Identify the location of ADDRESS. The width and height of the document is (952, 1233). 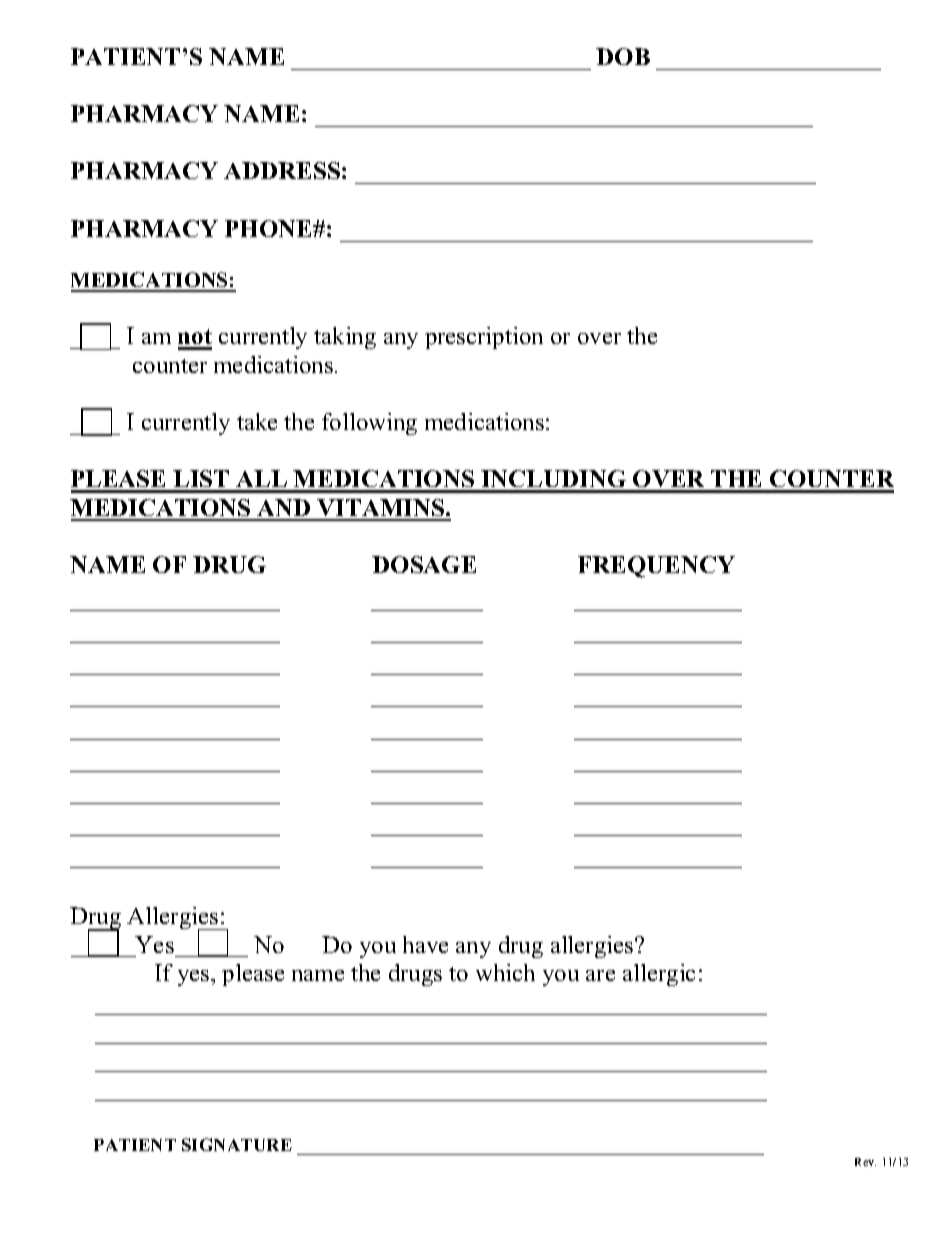
(282, 170).
